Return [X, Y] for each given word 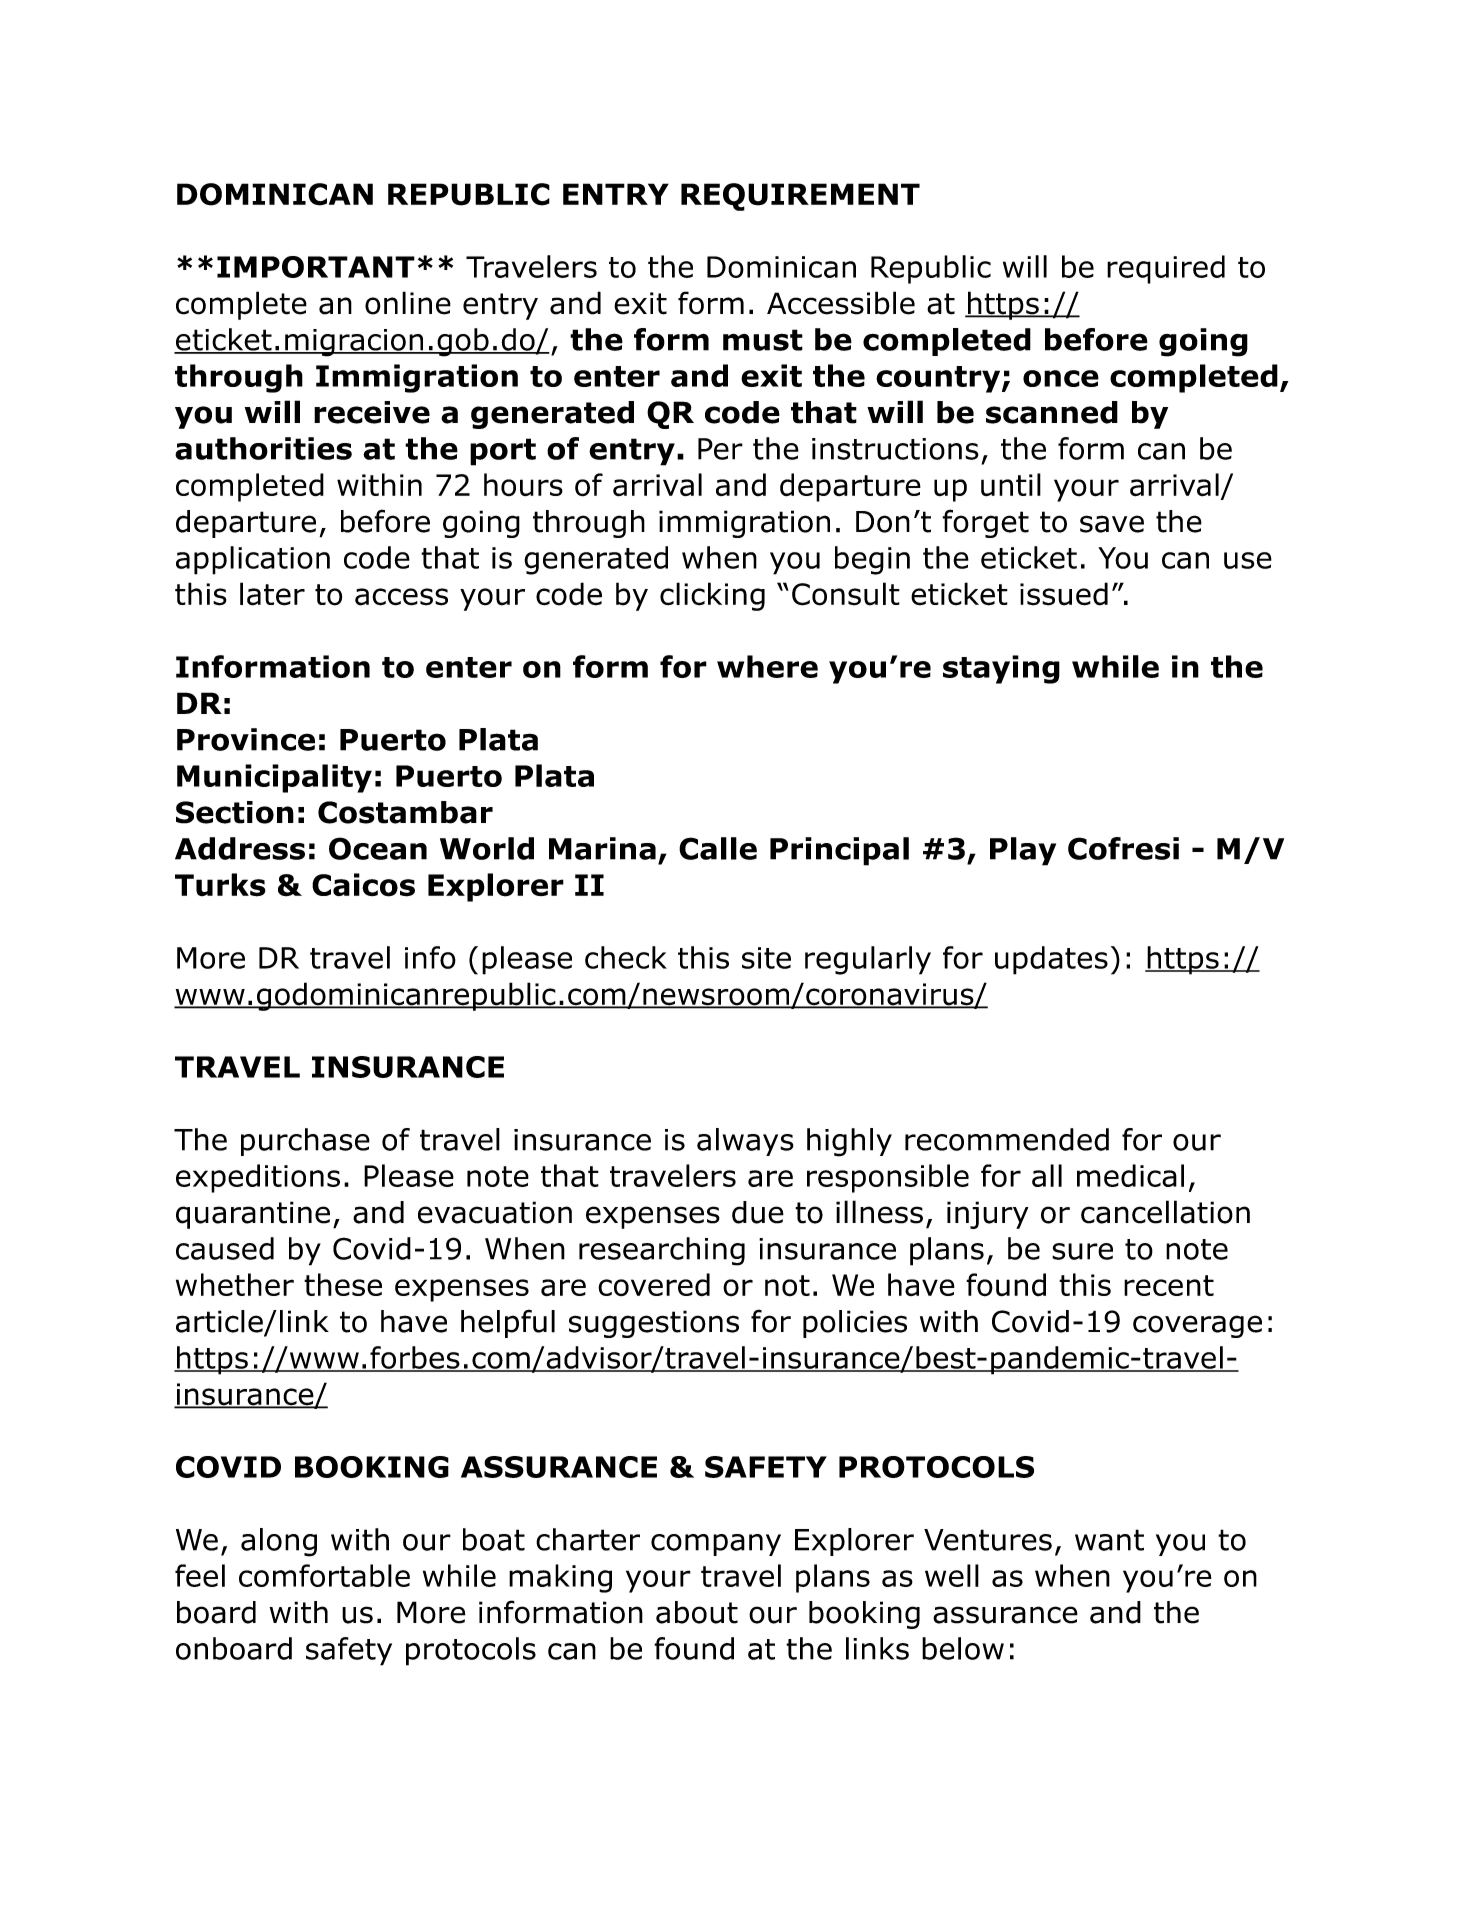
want [1109, 1540]
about [697, 1612]
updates [1051, 960]
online [408, 303]
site [766, 958]
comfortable [324, 1575]
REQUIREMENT [800, 197]
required [1166, 269]
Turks [220, 885]
